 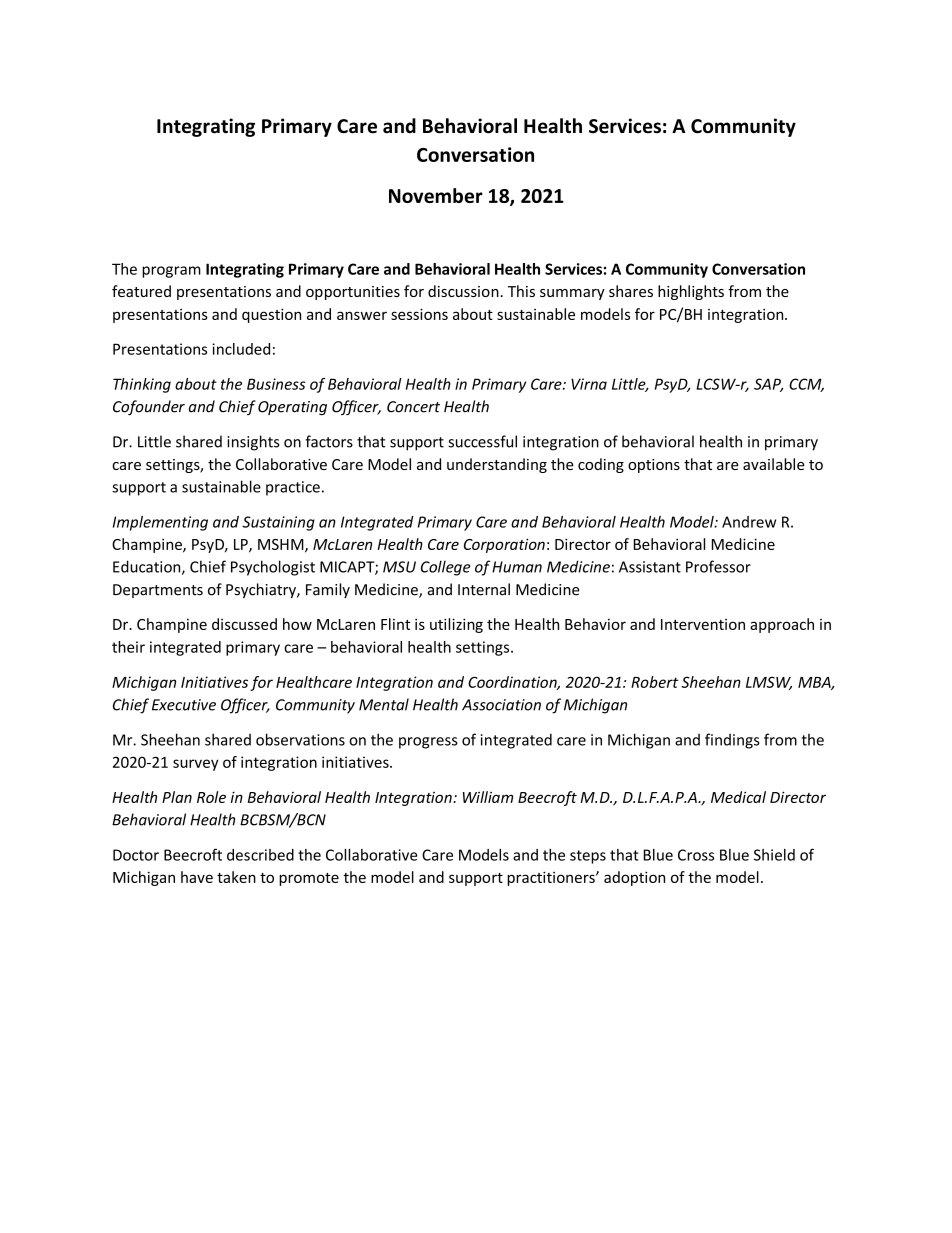 What do you see at coordinates (253, 443) in the screenshot?
I see `insights` at bounding box center [253, 443].
